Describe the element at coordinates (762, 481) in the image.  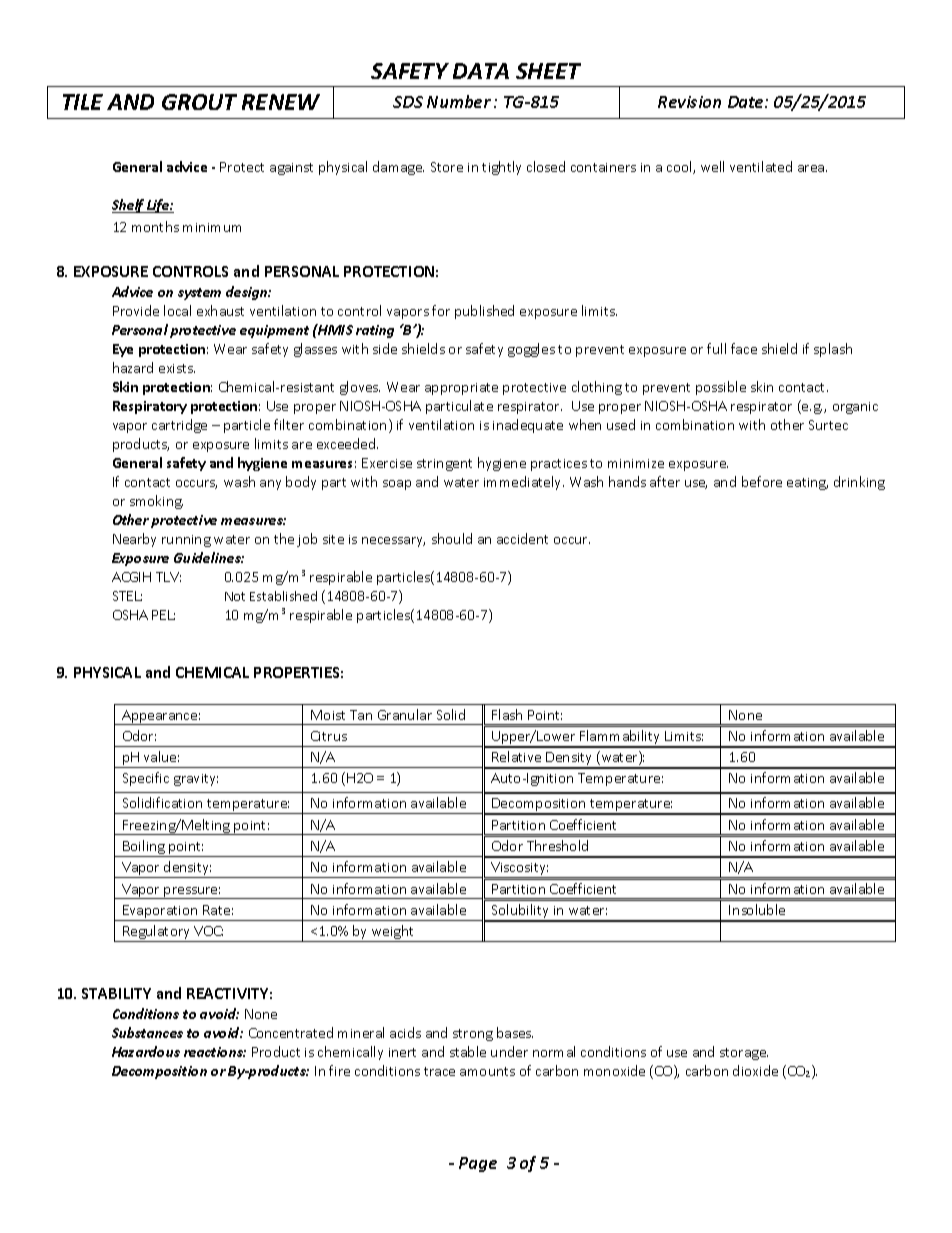
I see `before` at that location.
